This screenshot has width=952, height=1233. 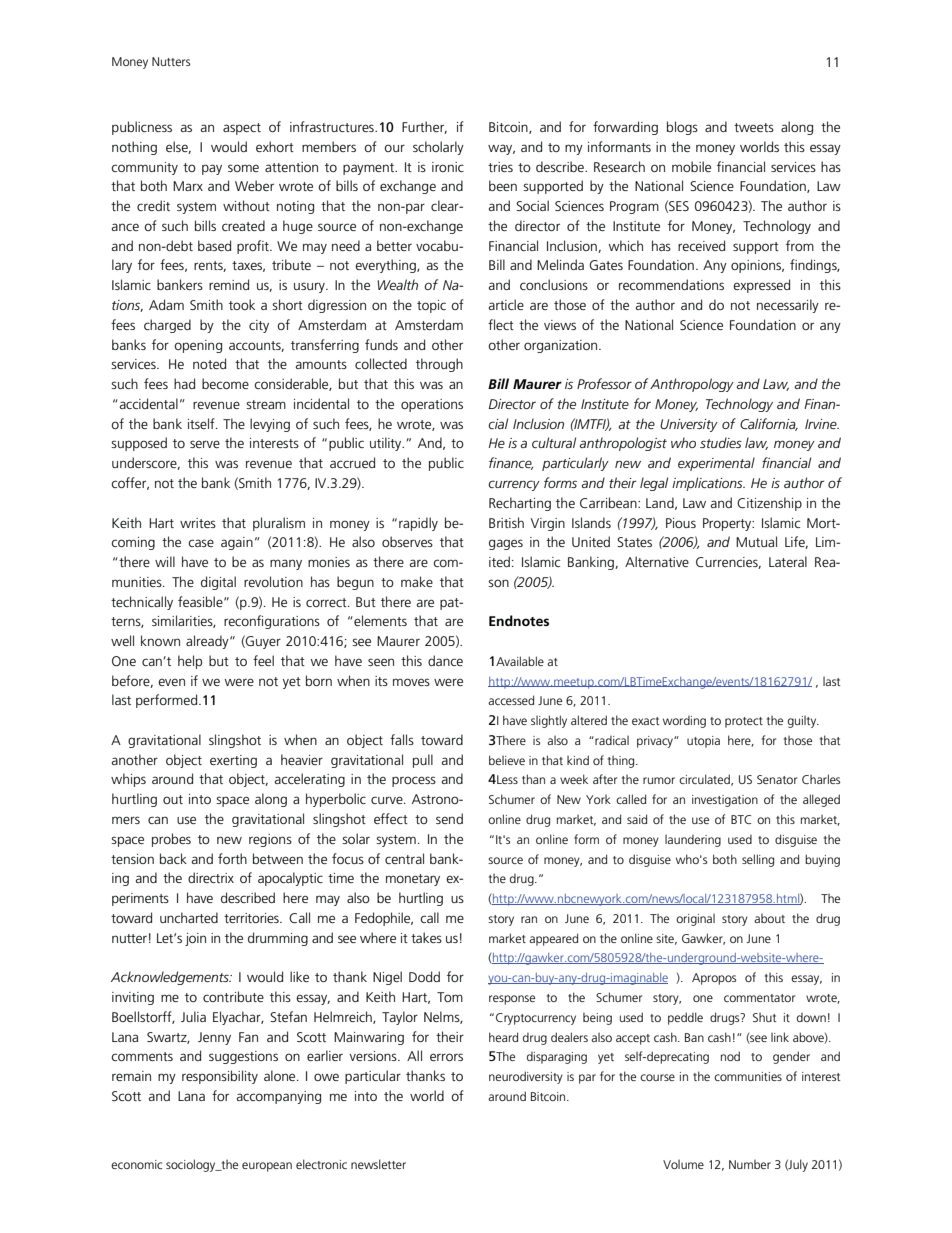 I want to click on through, so click(x=439, y=365).
